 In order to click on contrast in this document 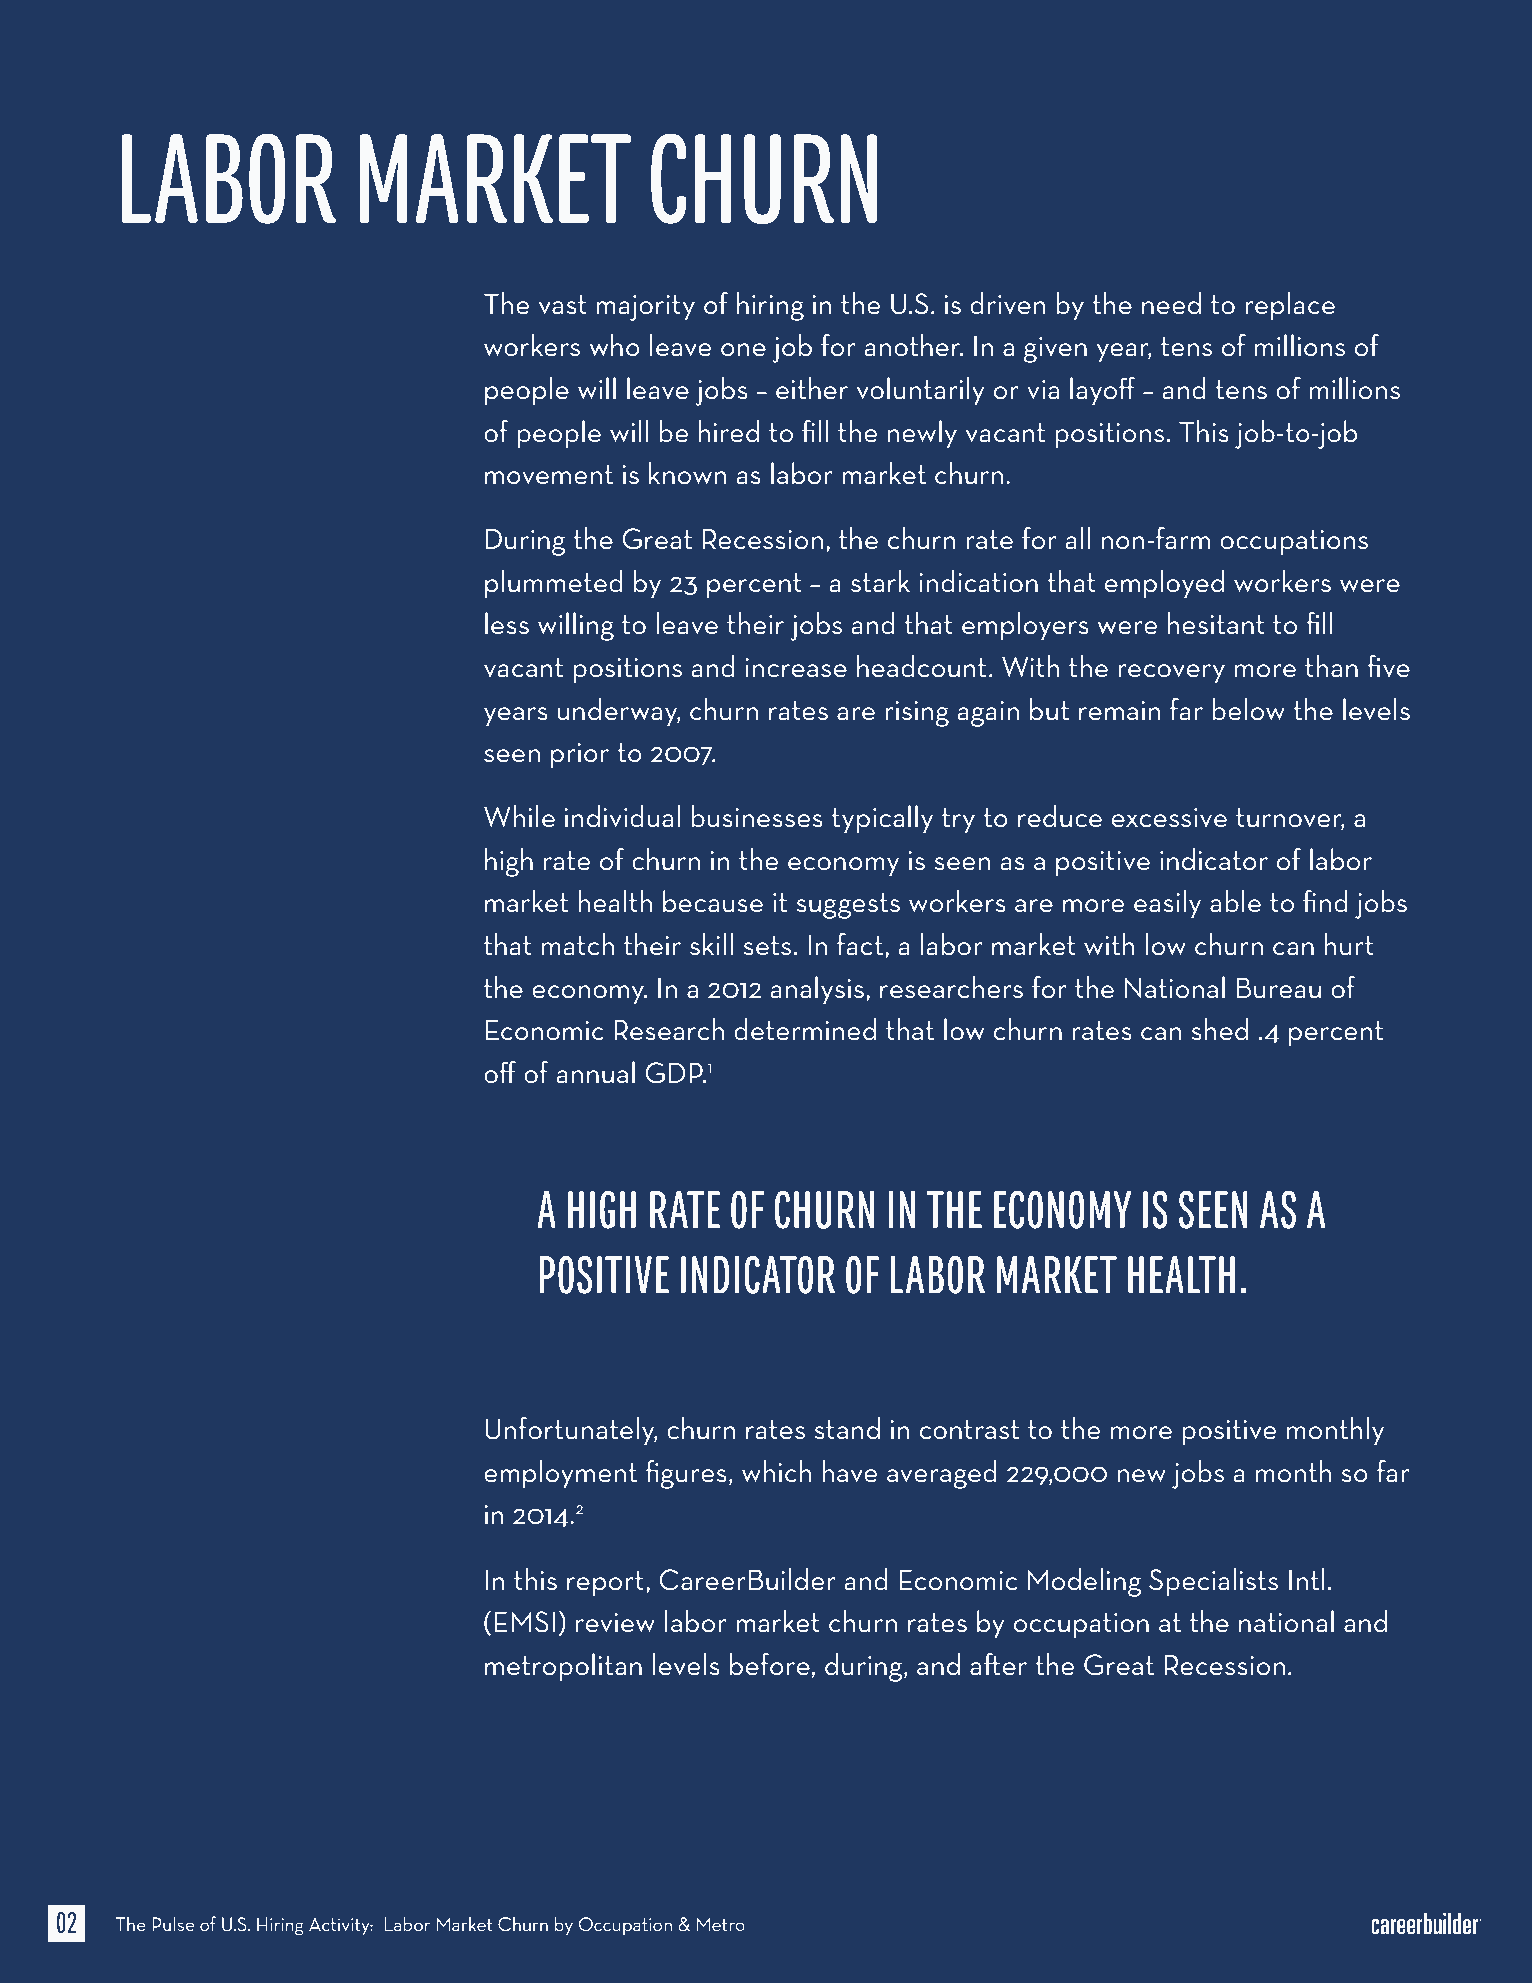, I will do `click(969, 1430)`.
